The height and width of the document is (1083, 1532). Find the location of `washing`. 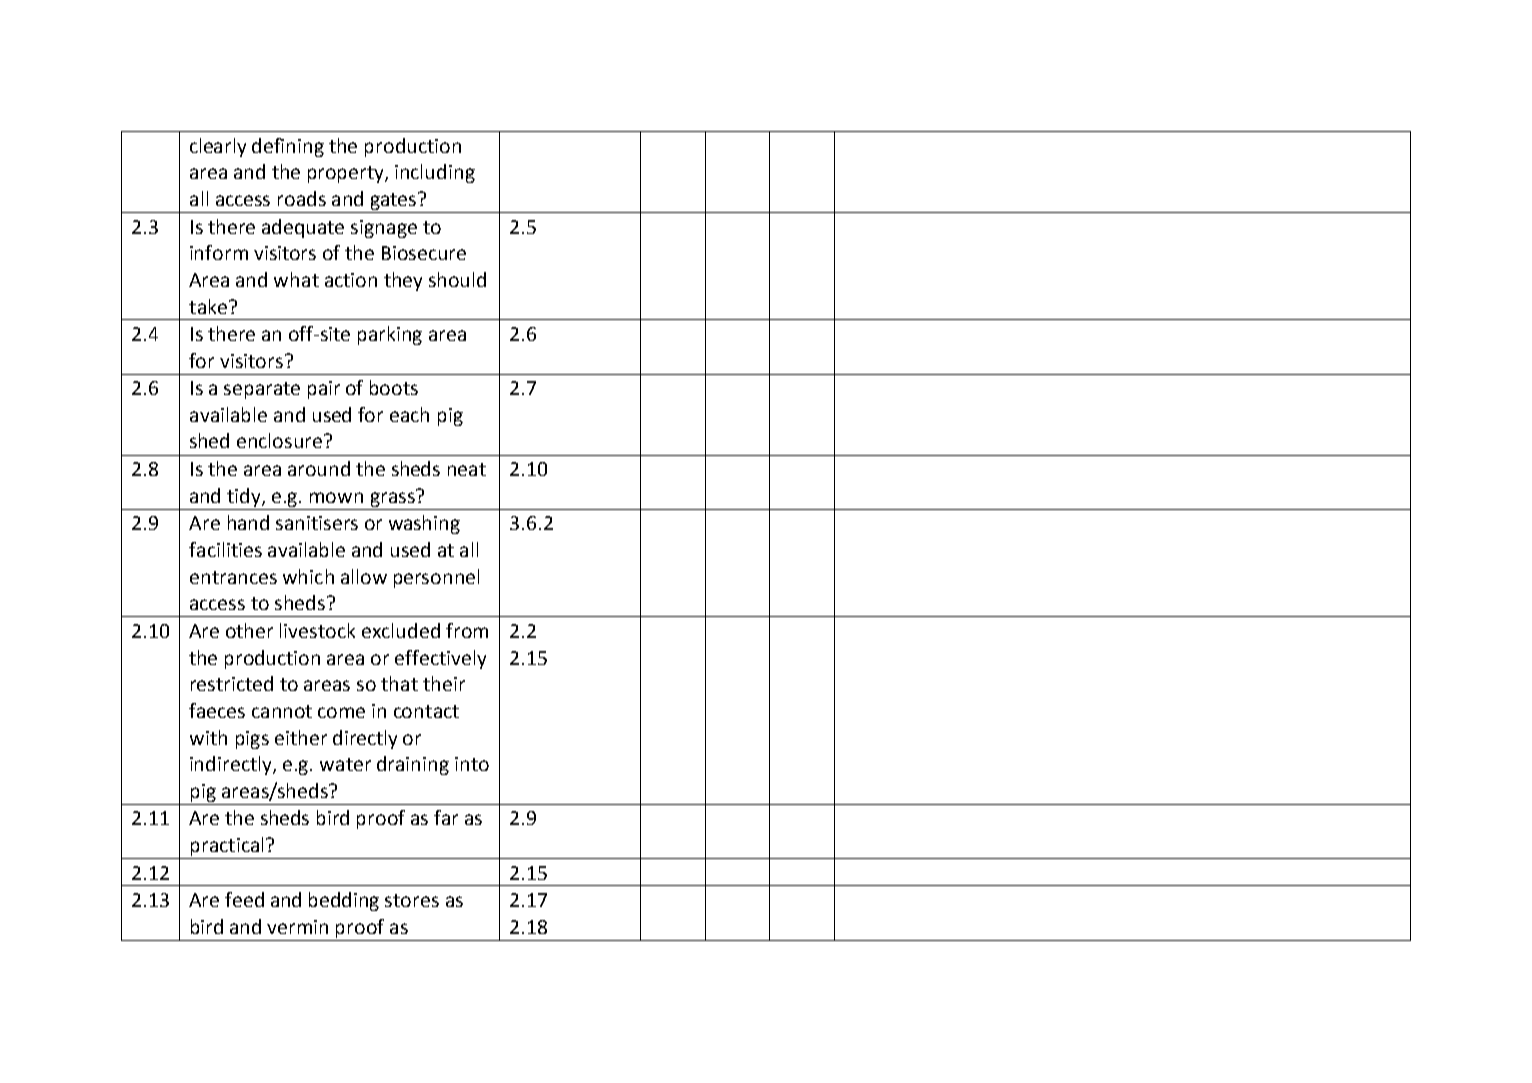

washing is located at coordinates (424, 524).
